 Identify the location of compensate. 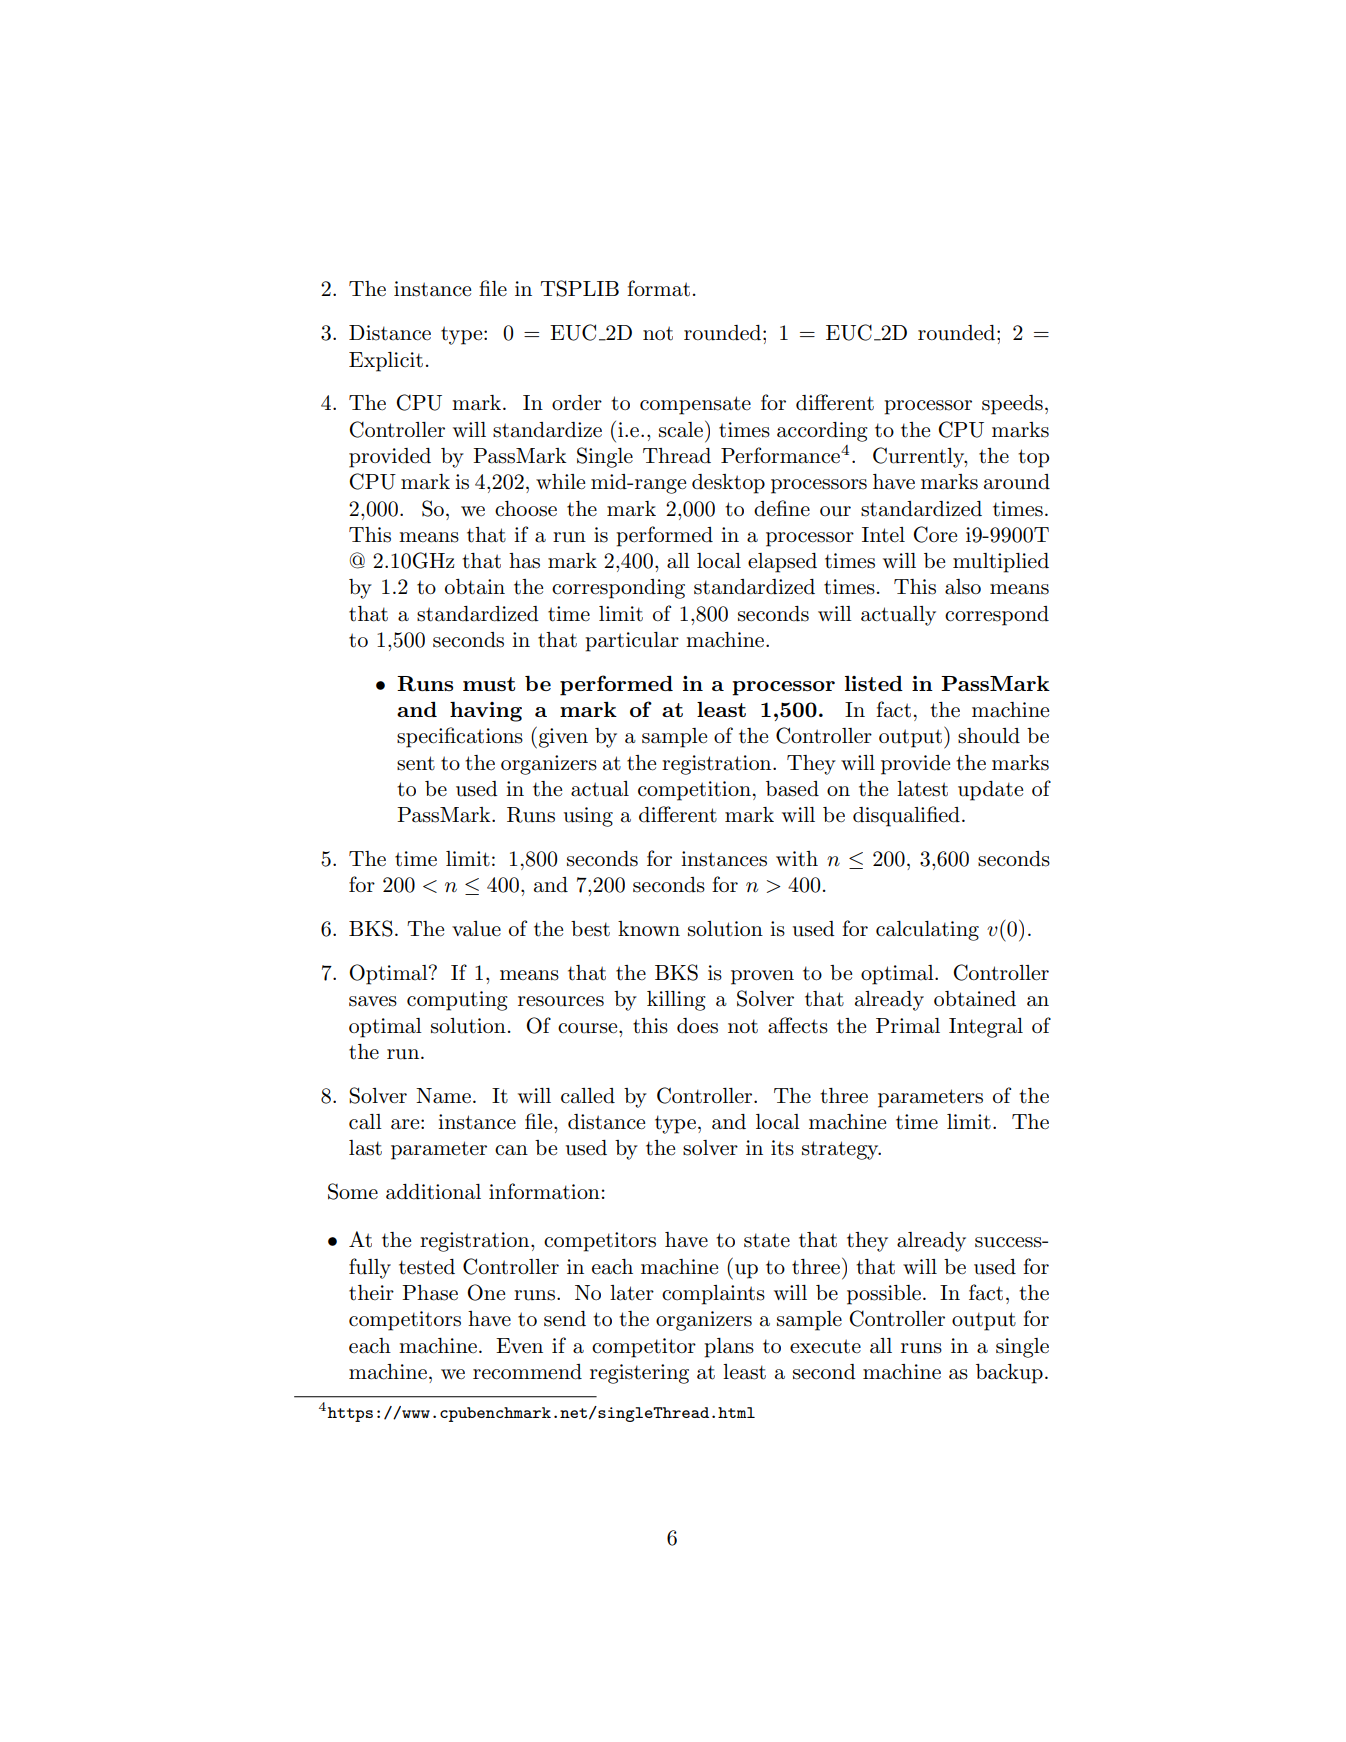
(695, 405).
